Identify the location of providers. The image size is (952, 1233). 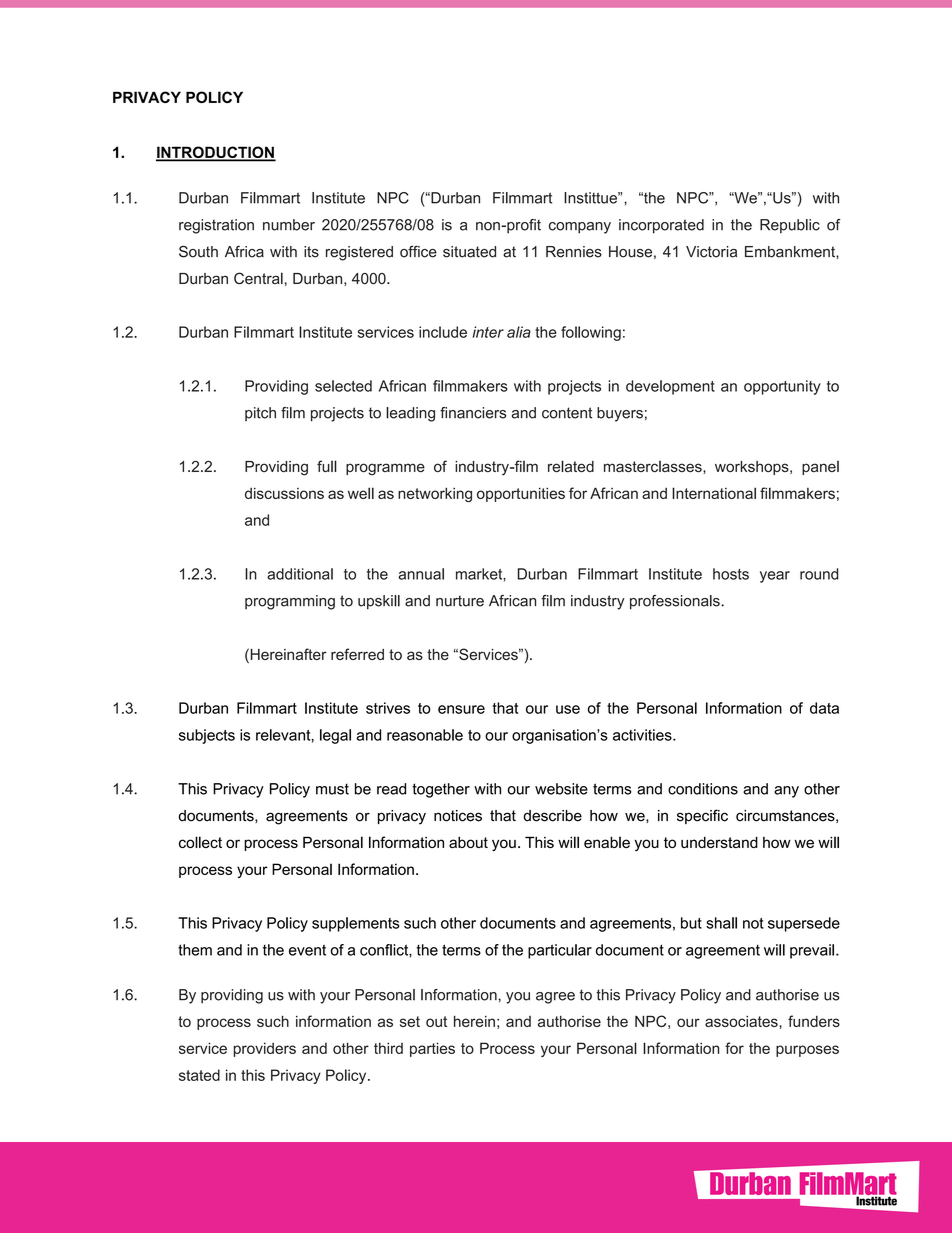
(264, 1049).
